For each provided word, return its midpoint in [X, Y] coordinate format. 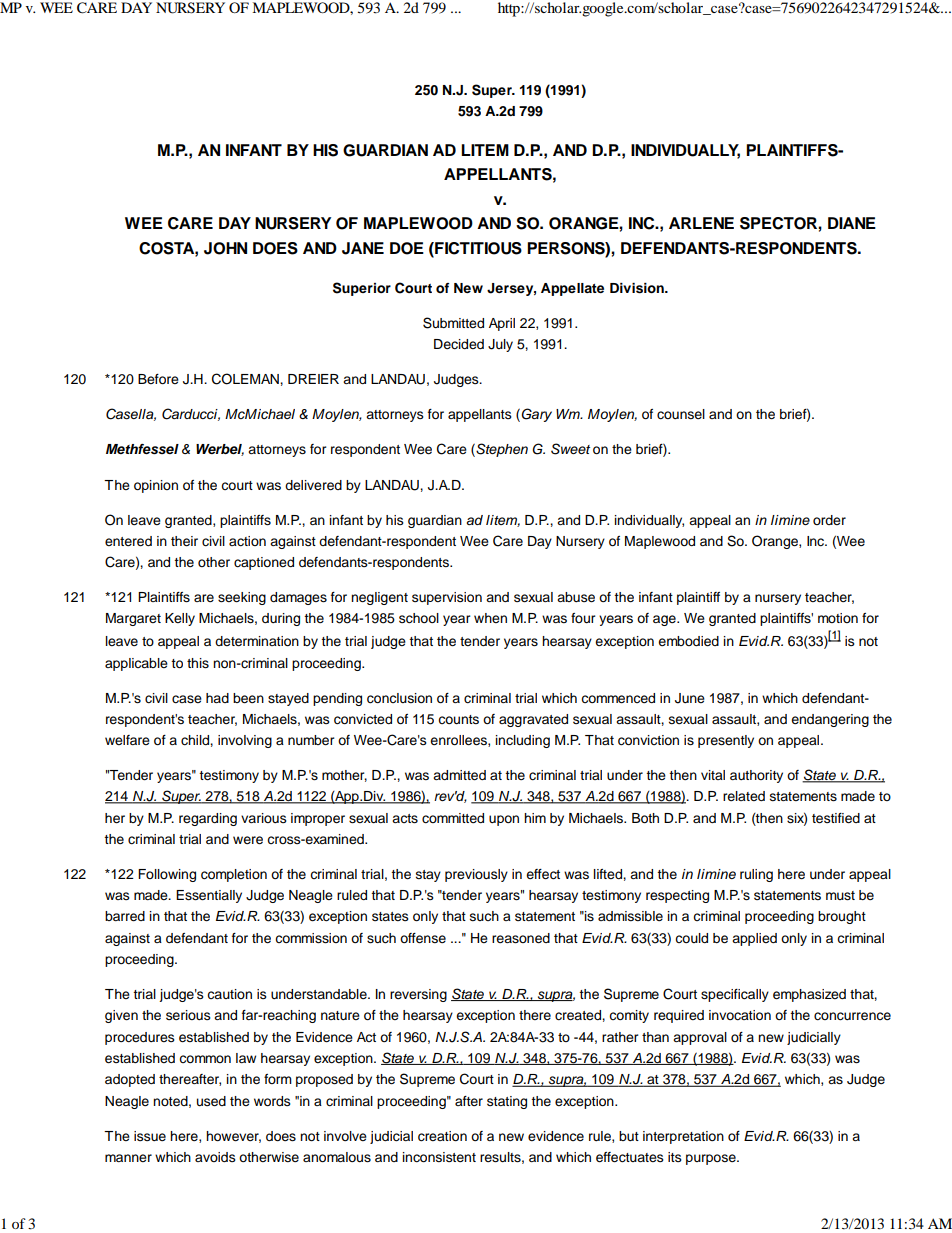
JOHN [225, 248]
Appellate [572, 289]
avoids [215, 1157]
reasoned [521, 938]
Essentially [209, 896]
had [217, 698]
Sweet [570, 449]
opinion [156, 486]
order [829, 520]
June [690, 698]
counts [458, 719]
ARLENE [701, 223]
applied [754, 939]
